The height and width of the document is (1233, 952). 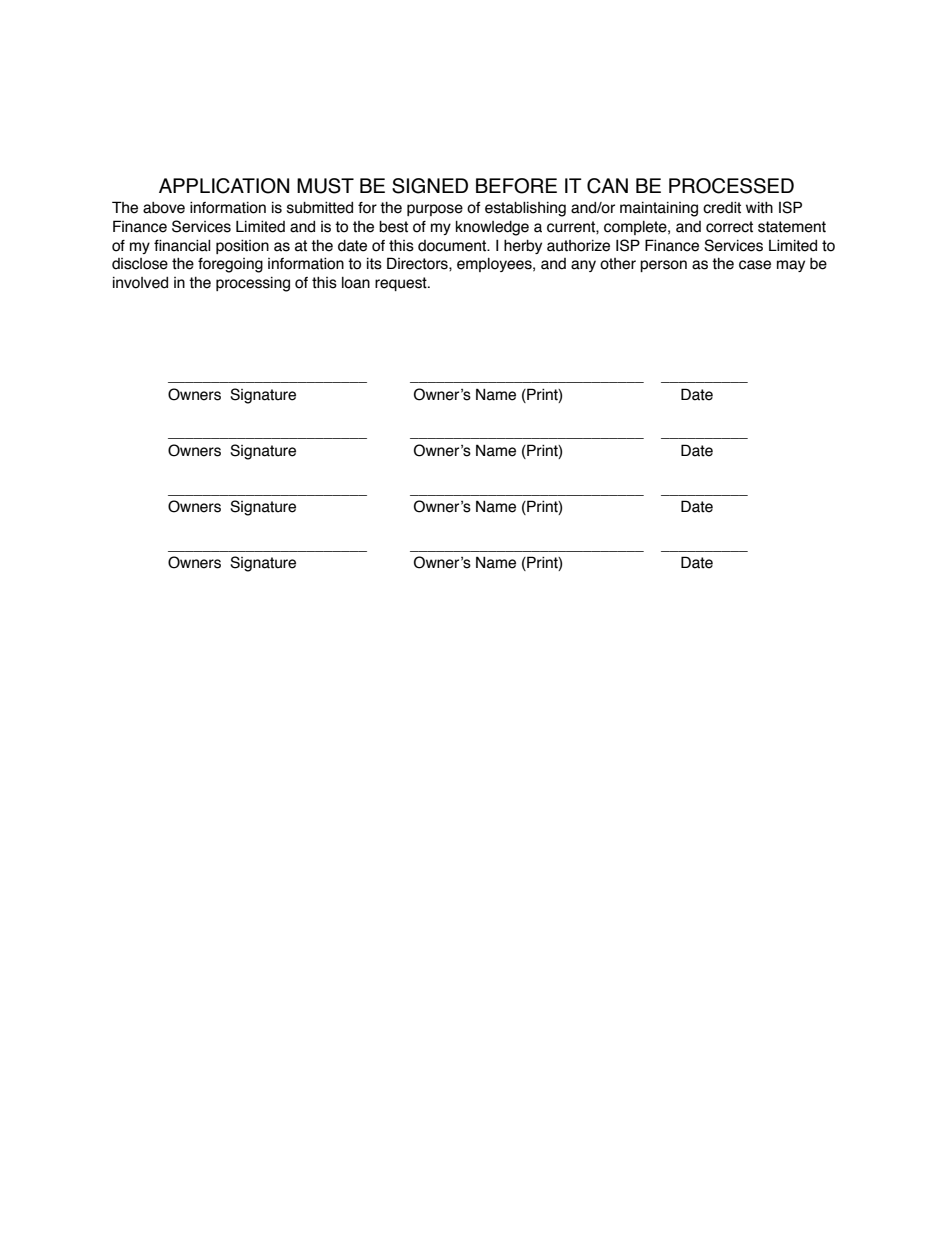 What do you see at coordinates (755, 265) in the document?
I see `case` at bounding box center [755, 265].
